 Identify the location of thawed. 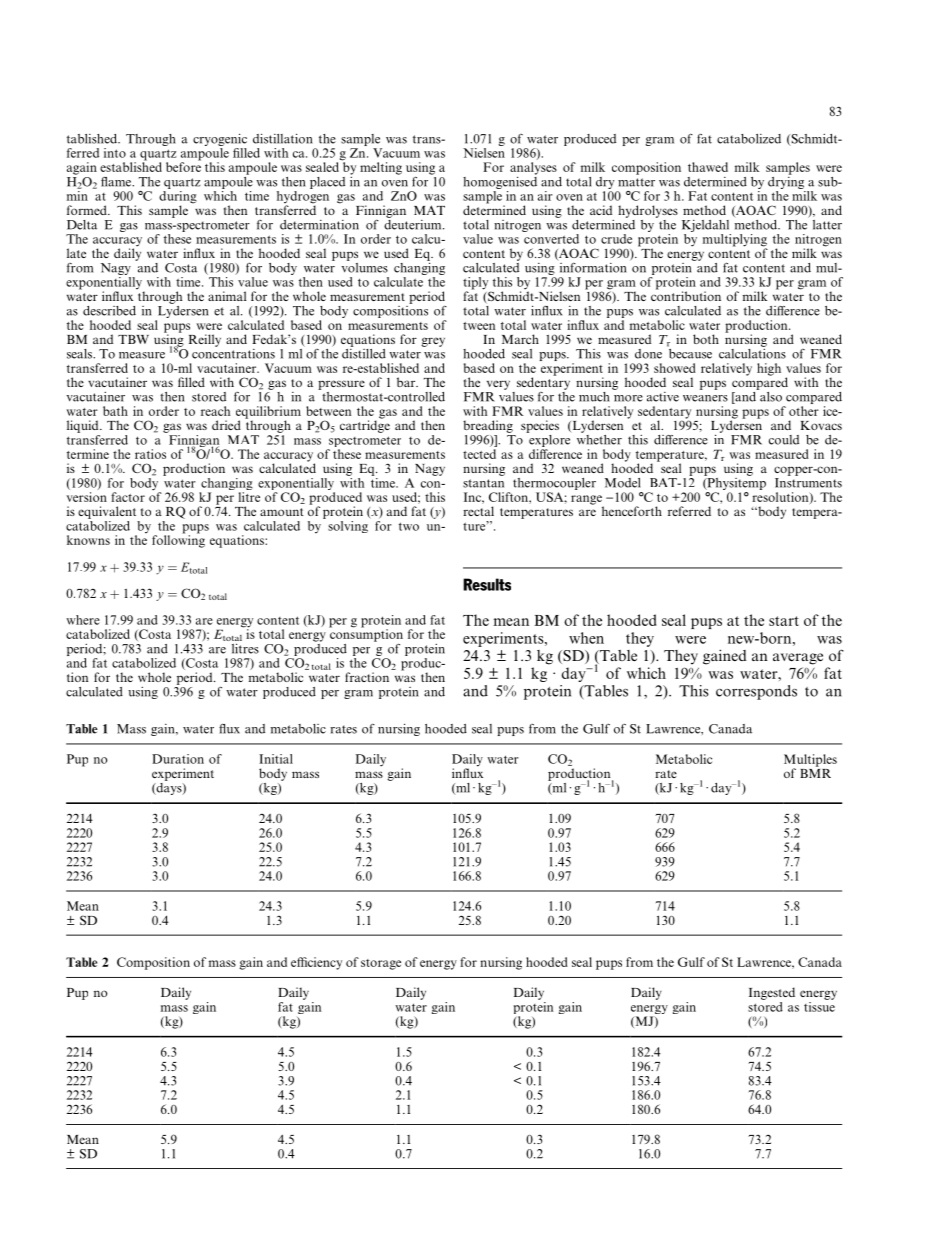
(708, 167).
